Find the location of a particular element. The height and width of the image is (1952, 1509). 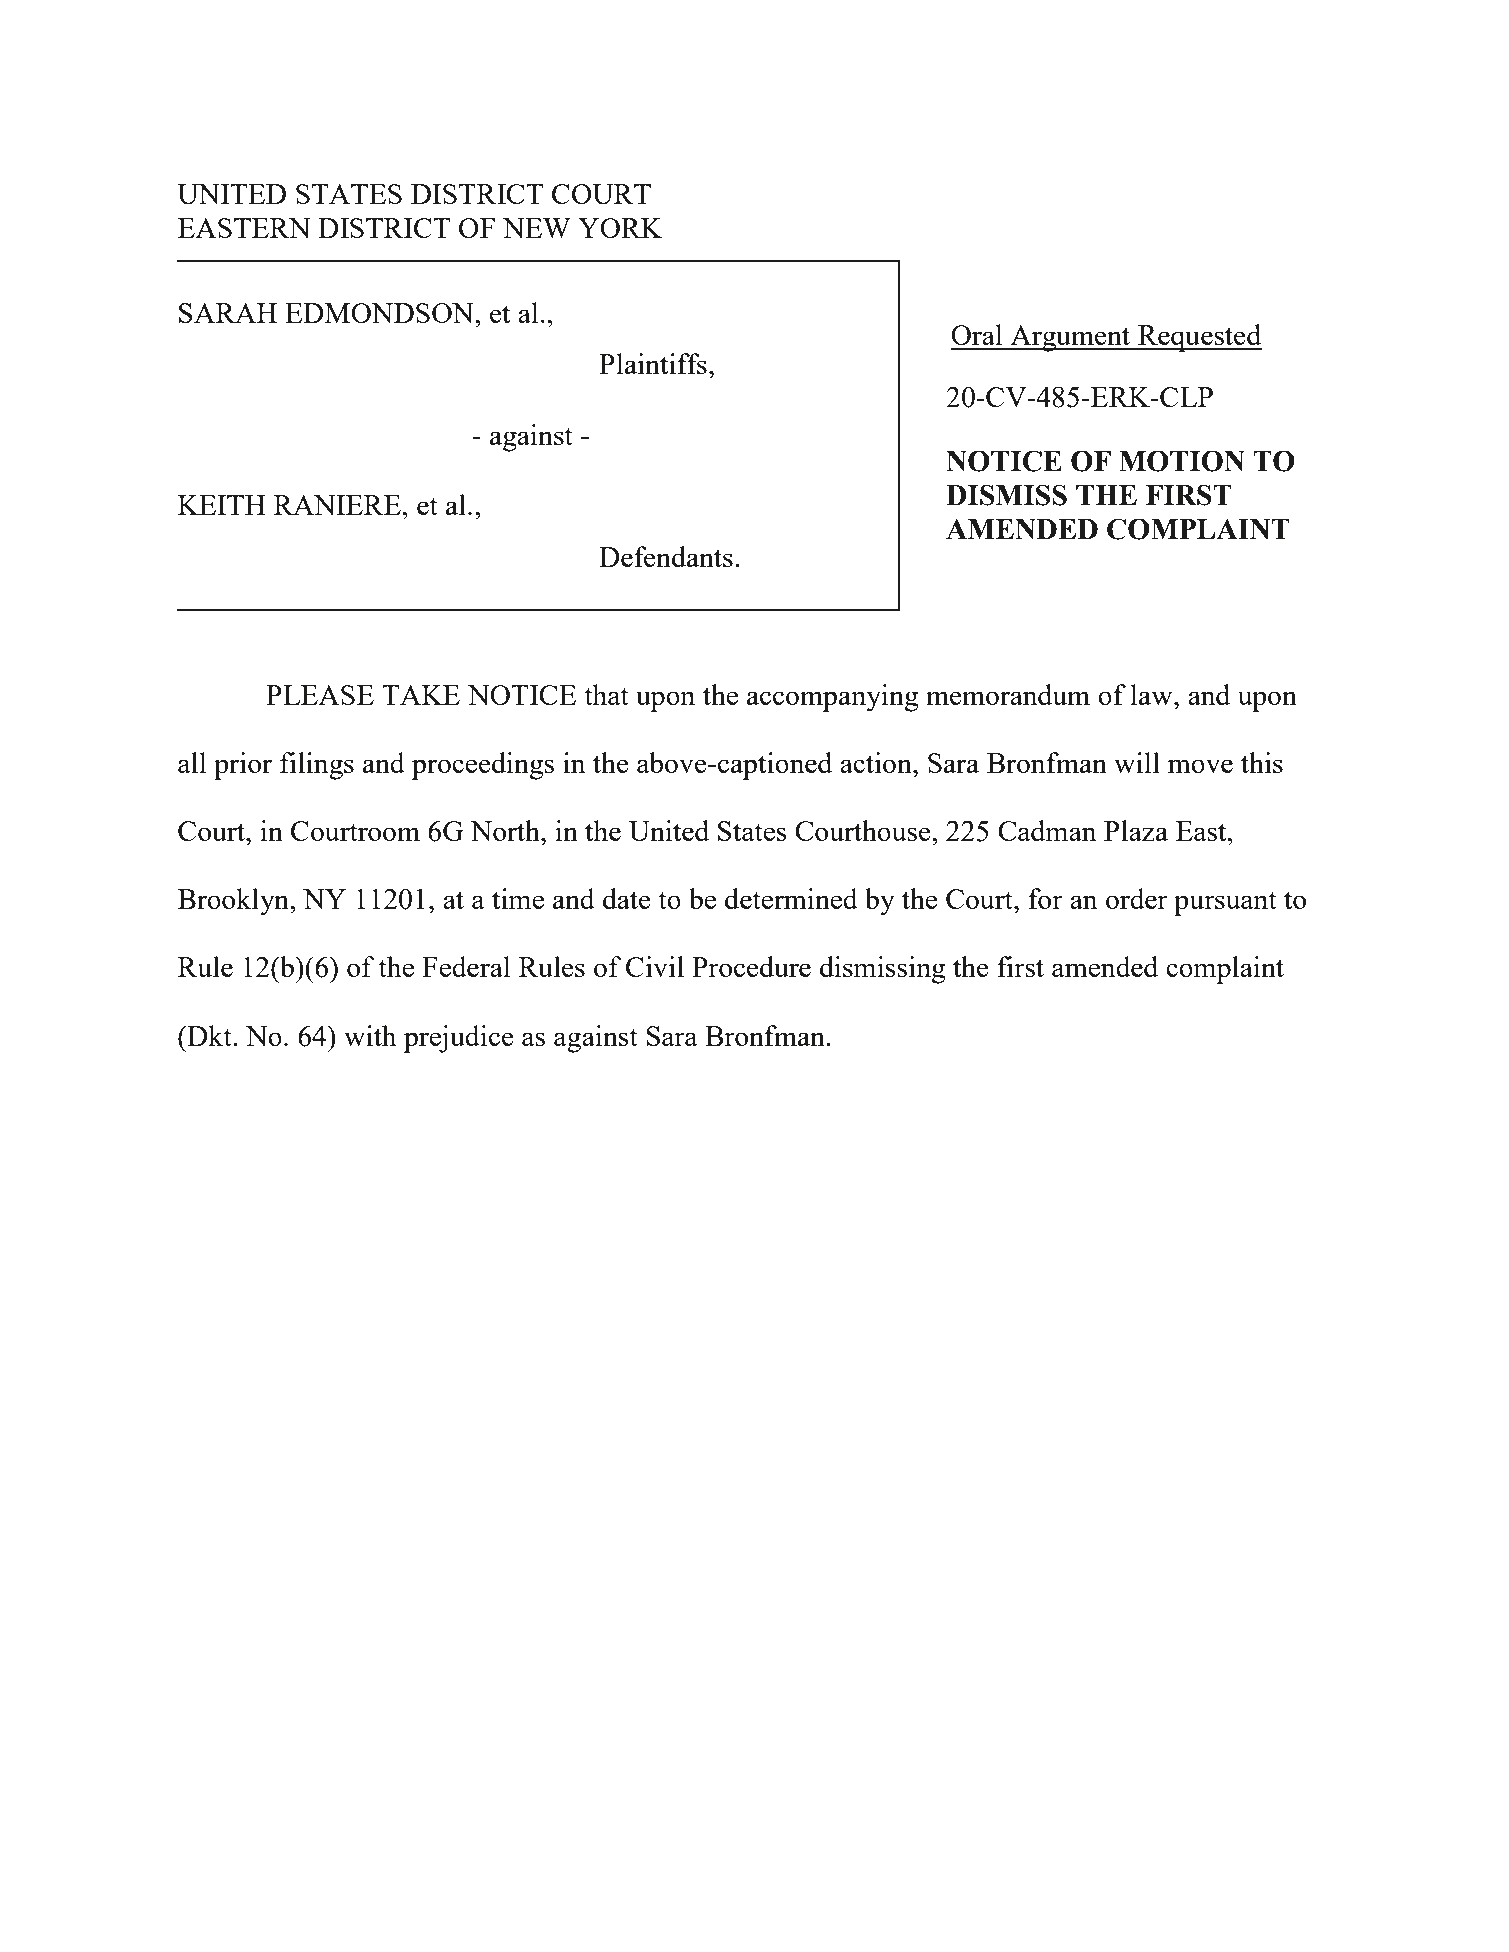

filings is located at coordinates (317, 766).
